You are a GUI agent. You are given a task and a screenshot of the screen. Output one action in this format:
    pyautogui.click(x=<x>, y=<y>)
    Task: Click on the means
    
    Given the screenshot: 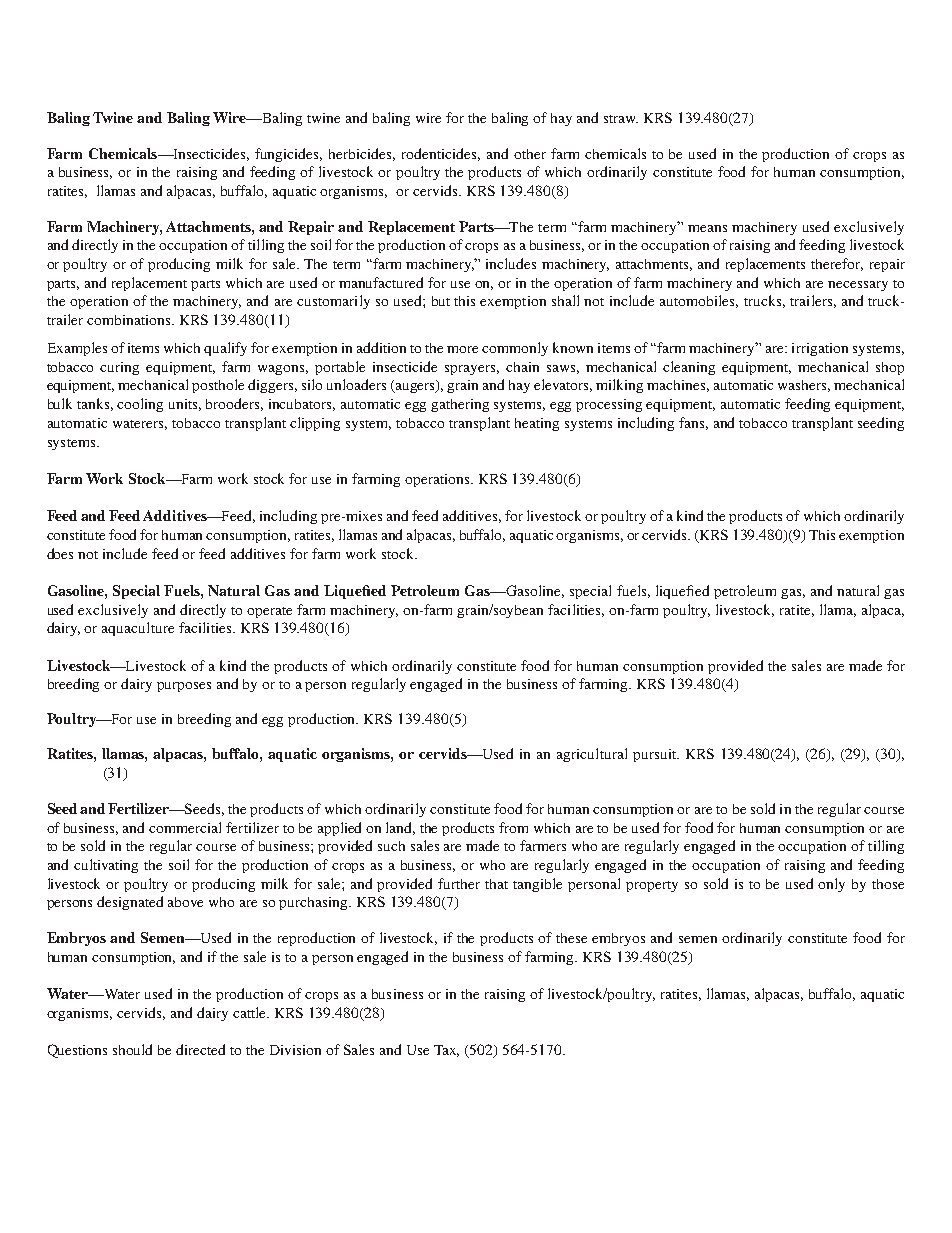 What is the action you would take?
    pyautogui.click(x=707, y=228)
